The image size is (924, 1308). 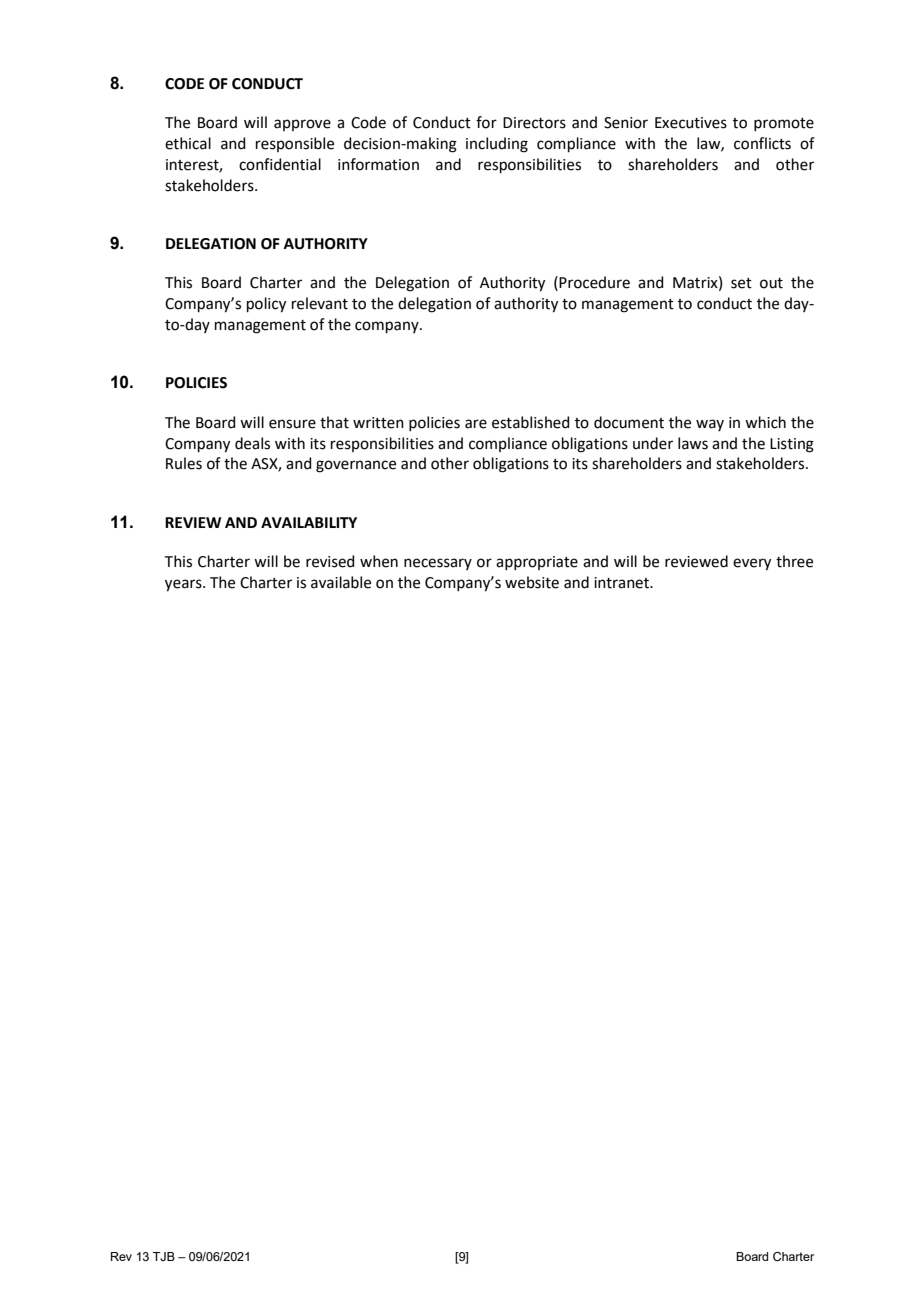 What do you see at coordinates (497, 145) in the image?
I see `including` at bounding box center [497, 145].
